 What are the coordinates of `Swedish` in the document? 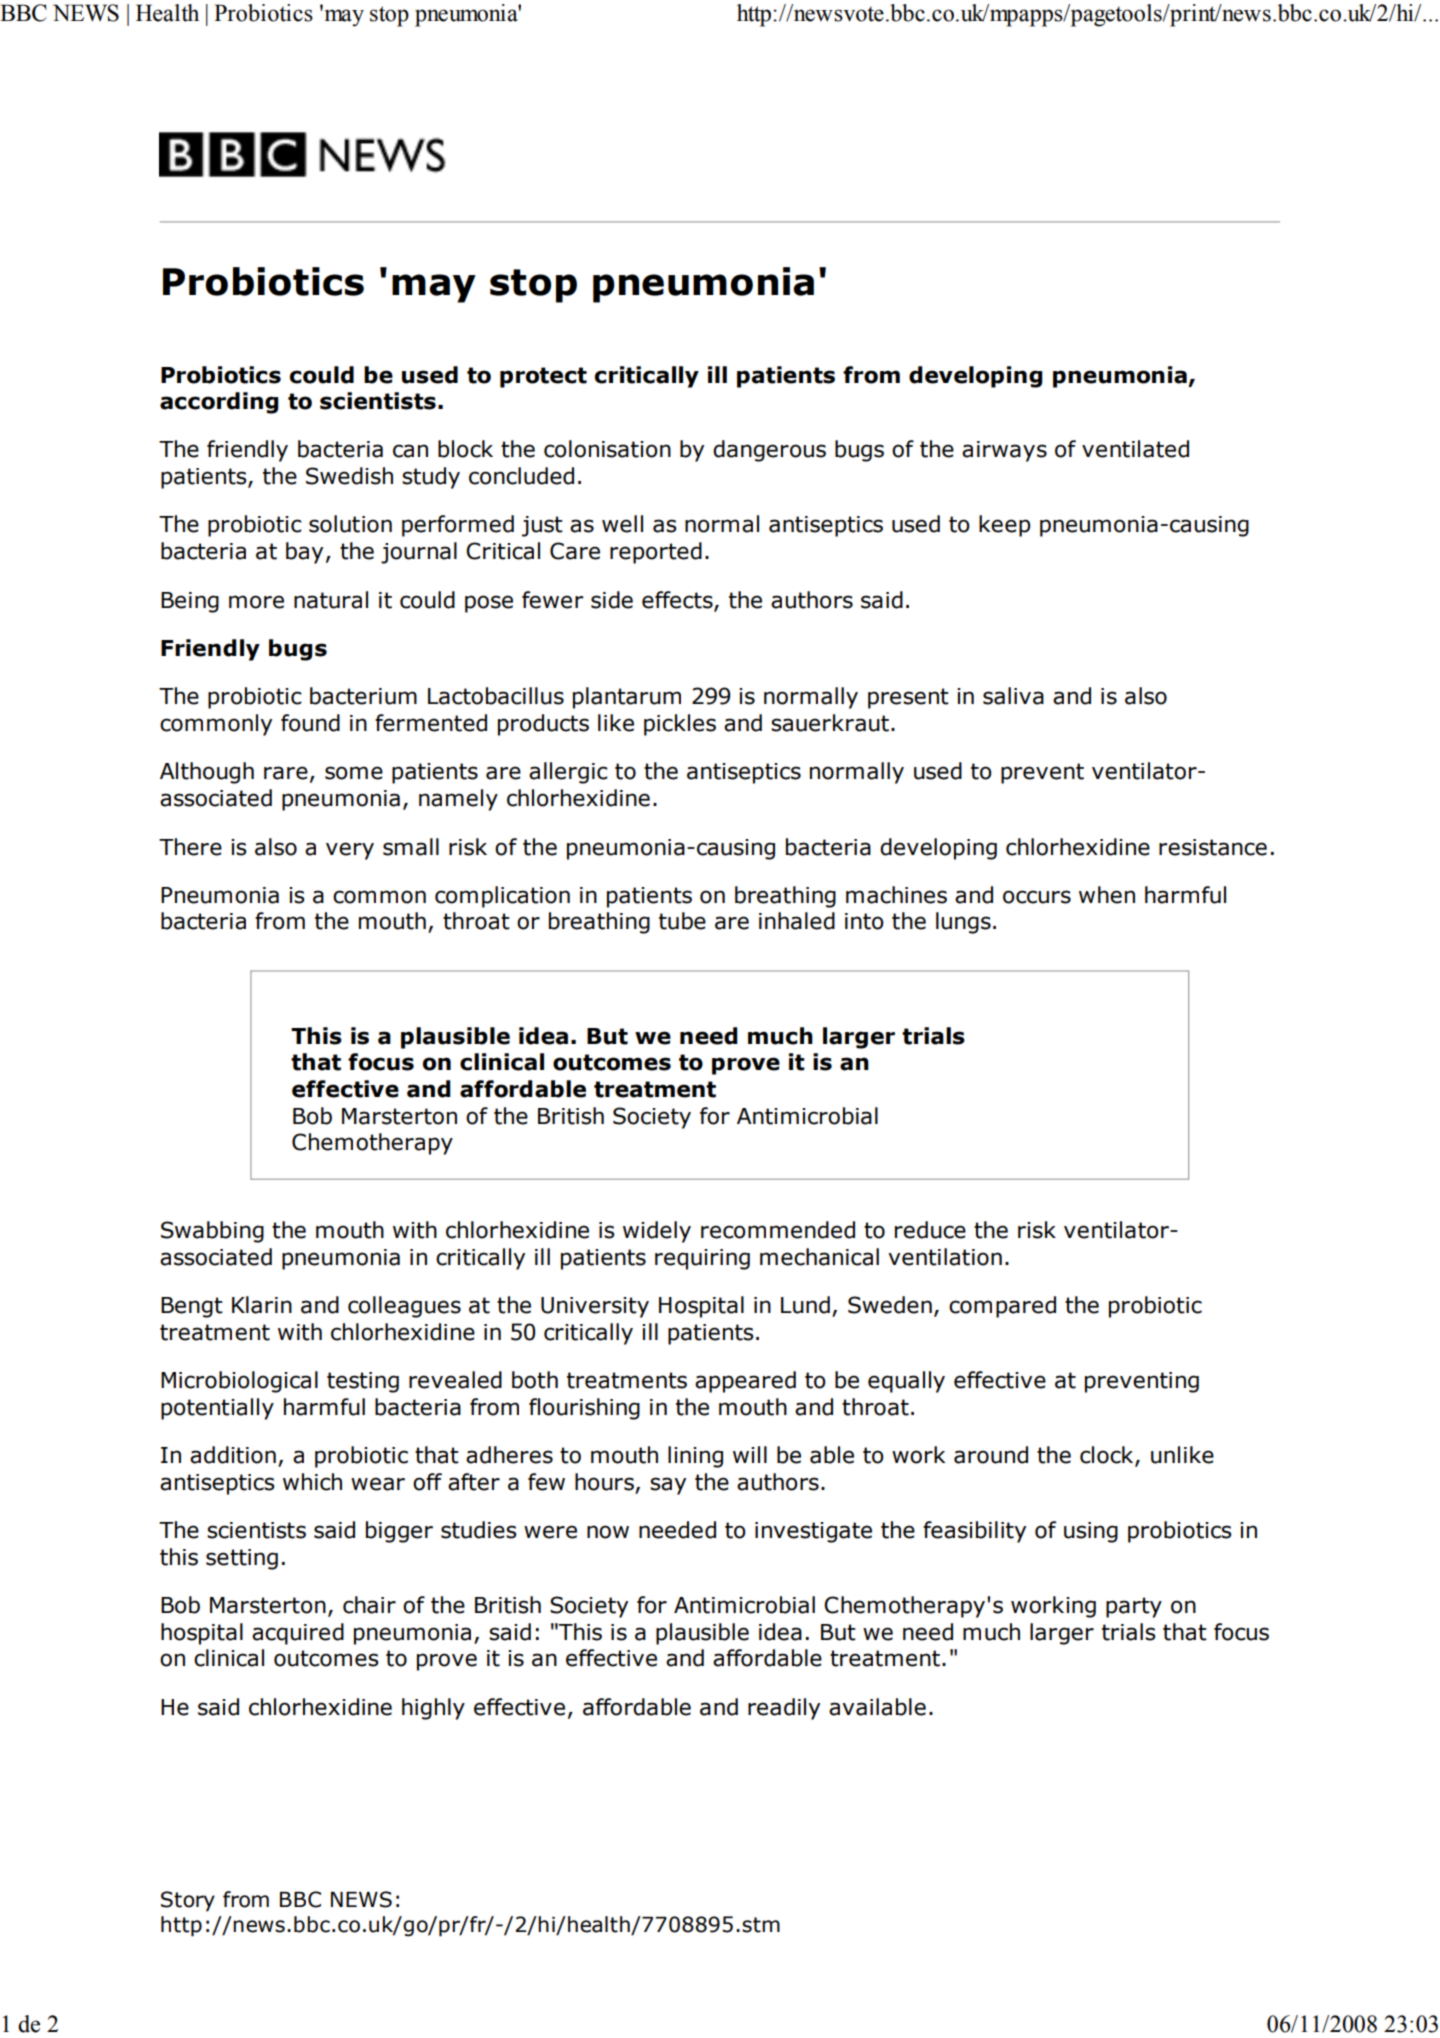 It's located at (349, 476).
